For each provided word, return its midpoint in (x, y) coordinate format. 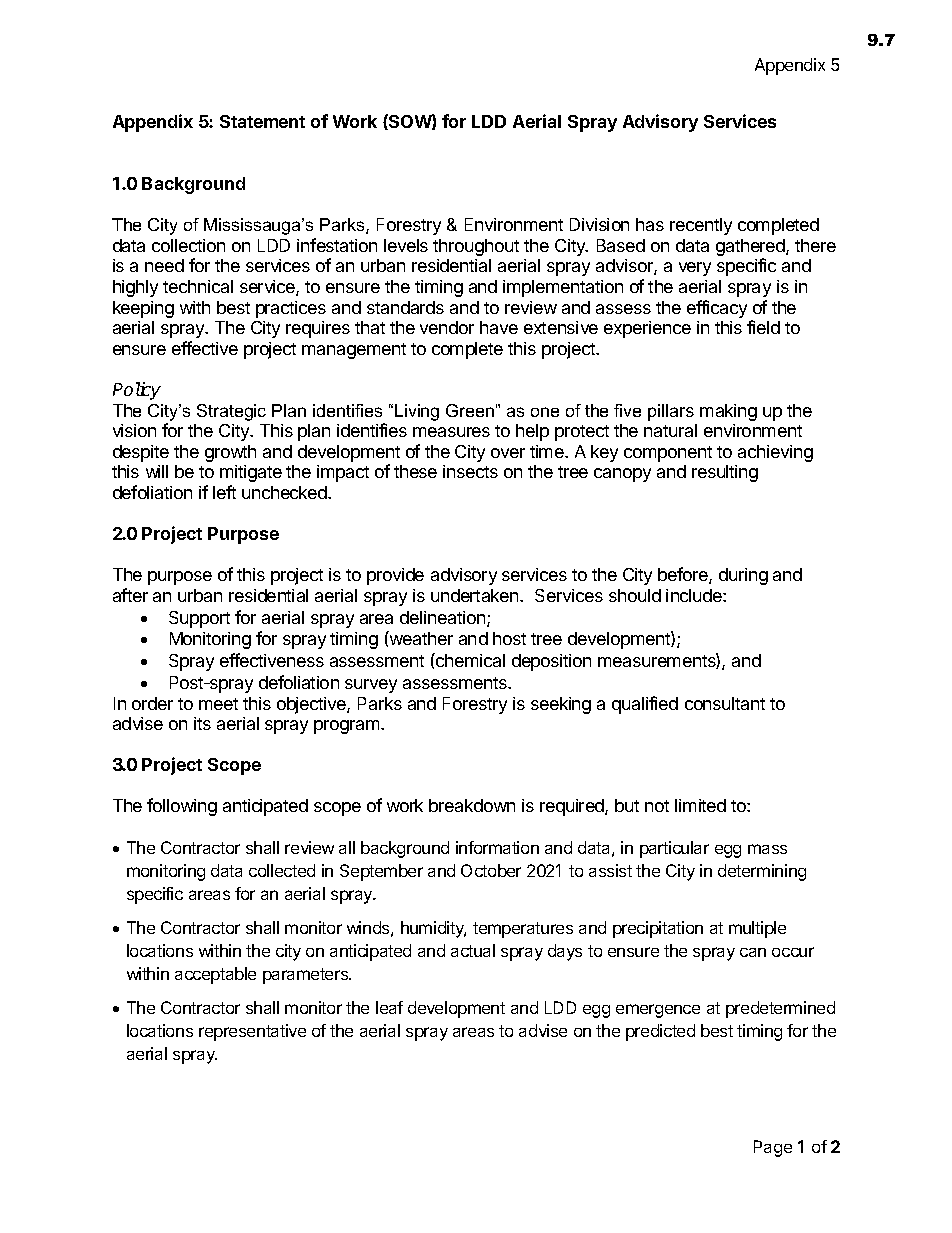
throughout (476, 247)
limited (700, 805)
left (224, 492)
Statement (262, 121)
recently (701, 226)
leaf (389, 1007)
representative (252, 1032)
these (415, 471)
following (182, 807)
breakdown (472, 805)
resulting (725, 473)
